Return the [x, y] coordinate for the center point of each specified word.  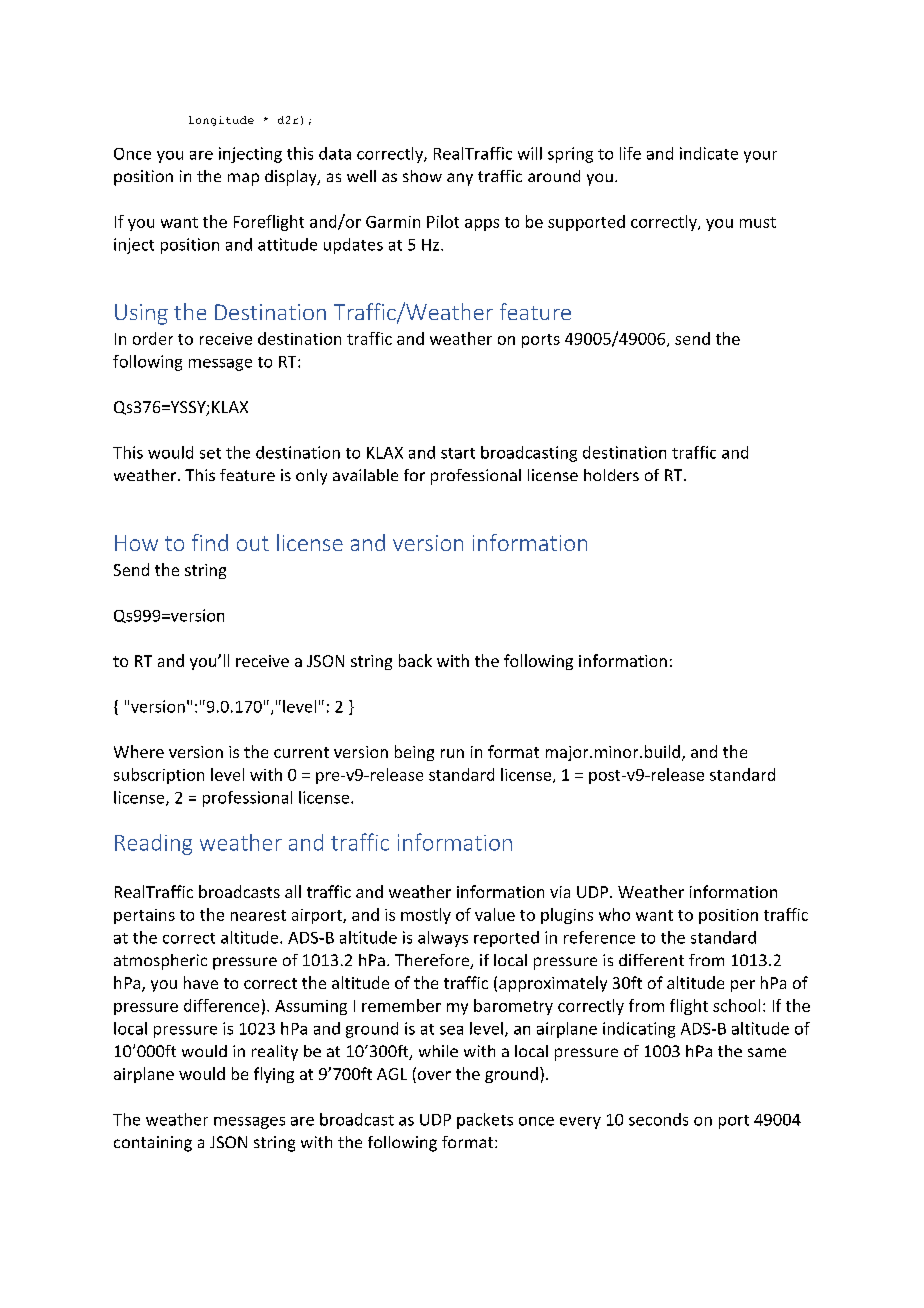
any [460, 179]
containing [153, 1144]
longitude [221, 121]
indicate [709, 153]
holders [611, 475]
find [210, 542]
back [415, 660]
